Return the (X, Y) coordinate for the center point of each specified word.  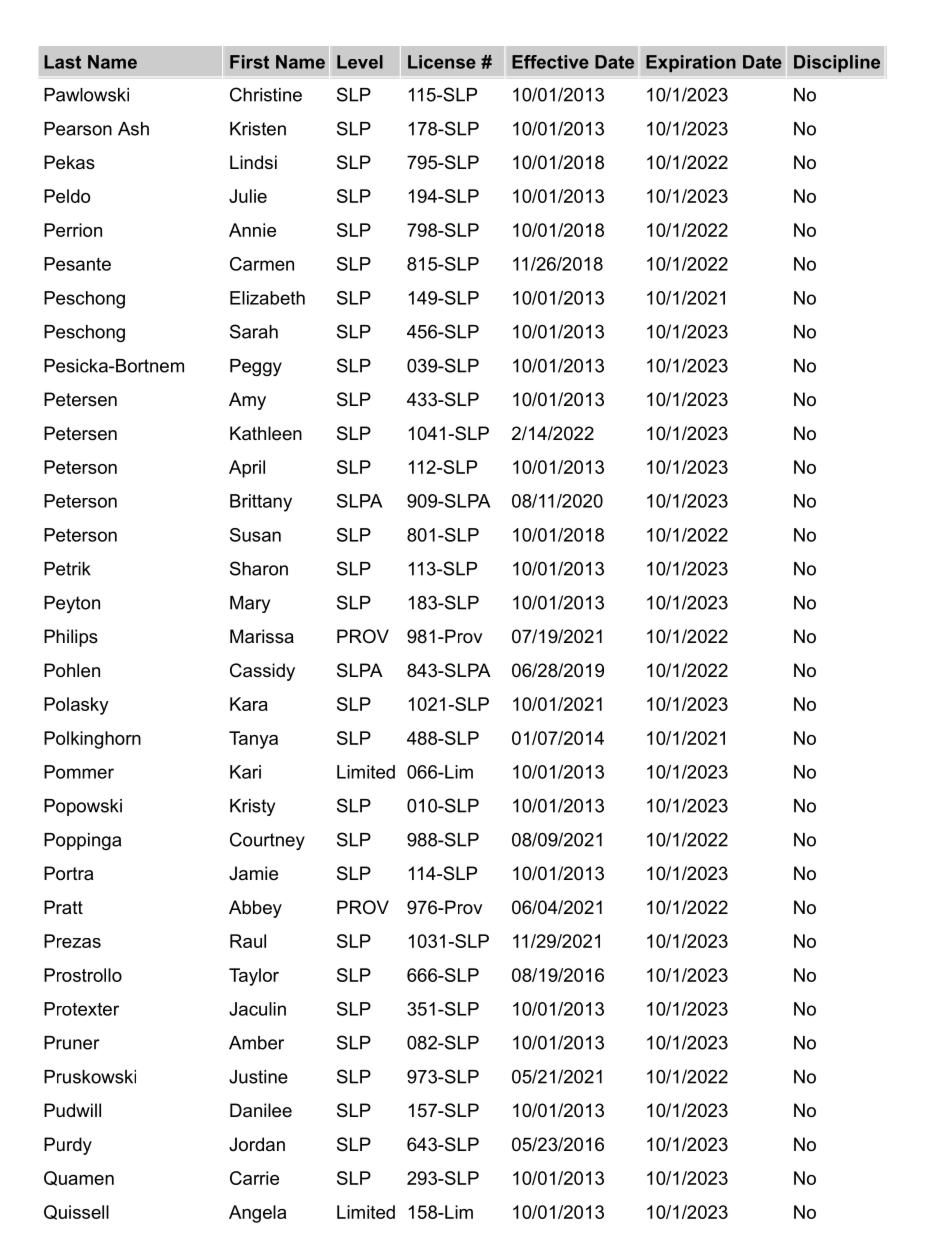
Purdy (68, 1146)
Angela (257, 1214)
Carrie (254, 1178)
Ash (133, 129)
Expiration (691, 63)
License (442, 62)
